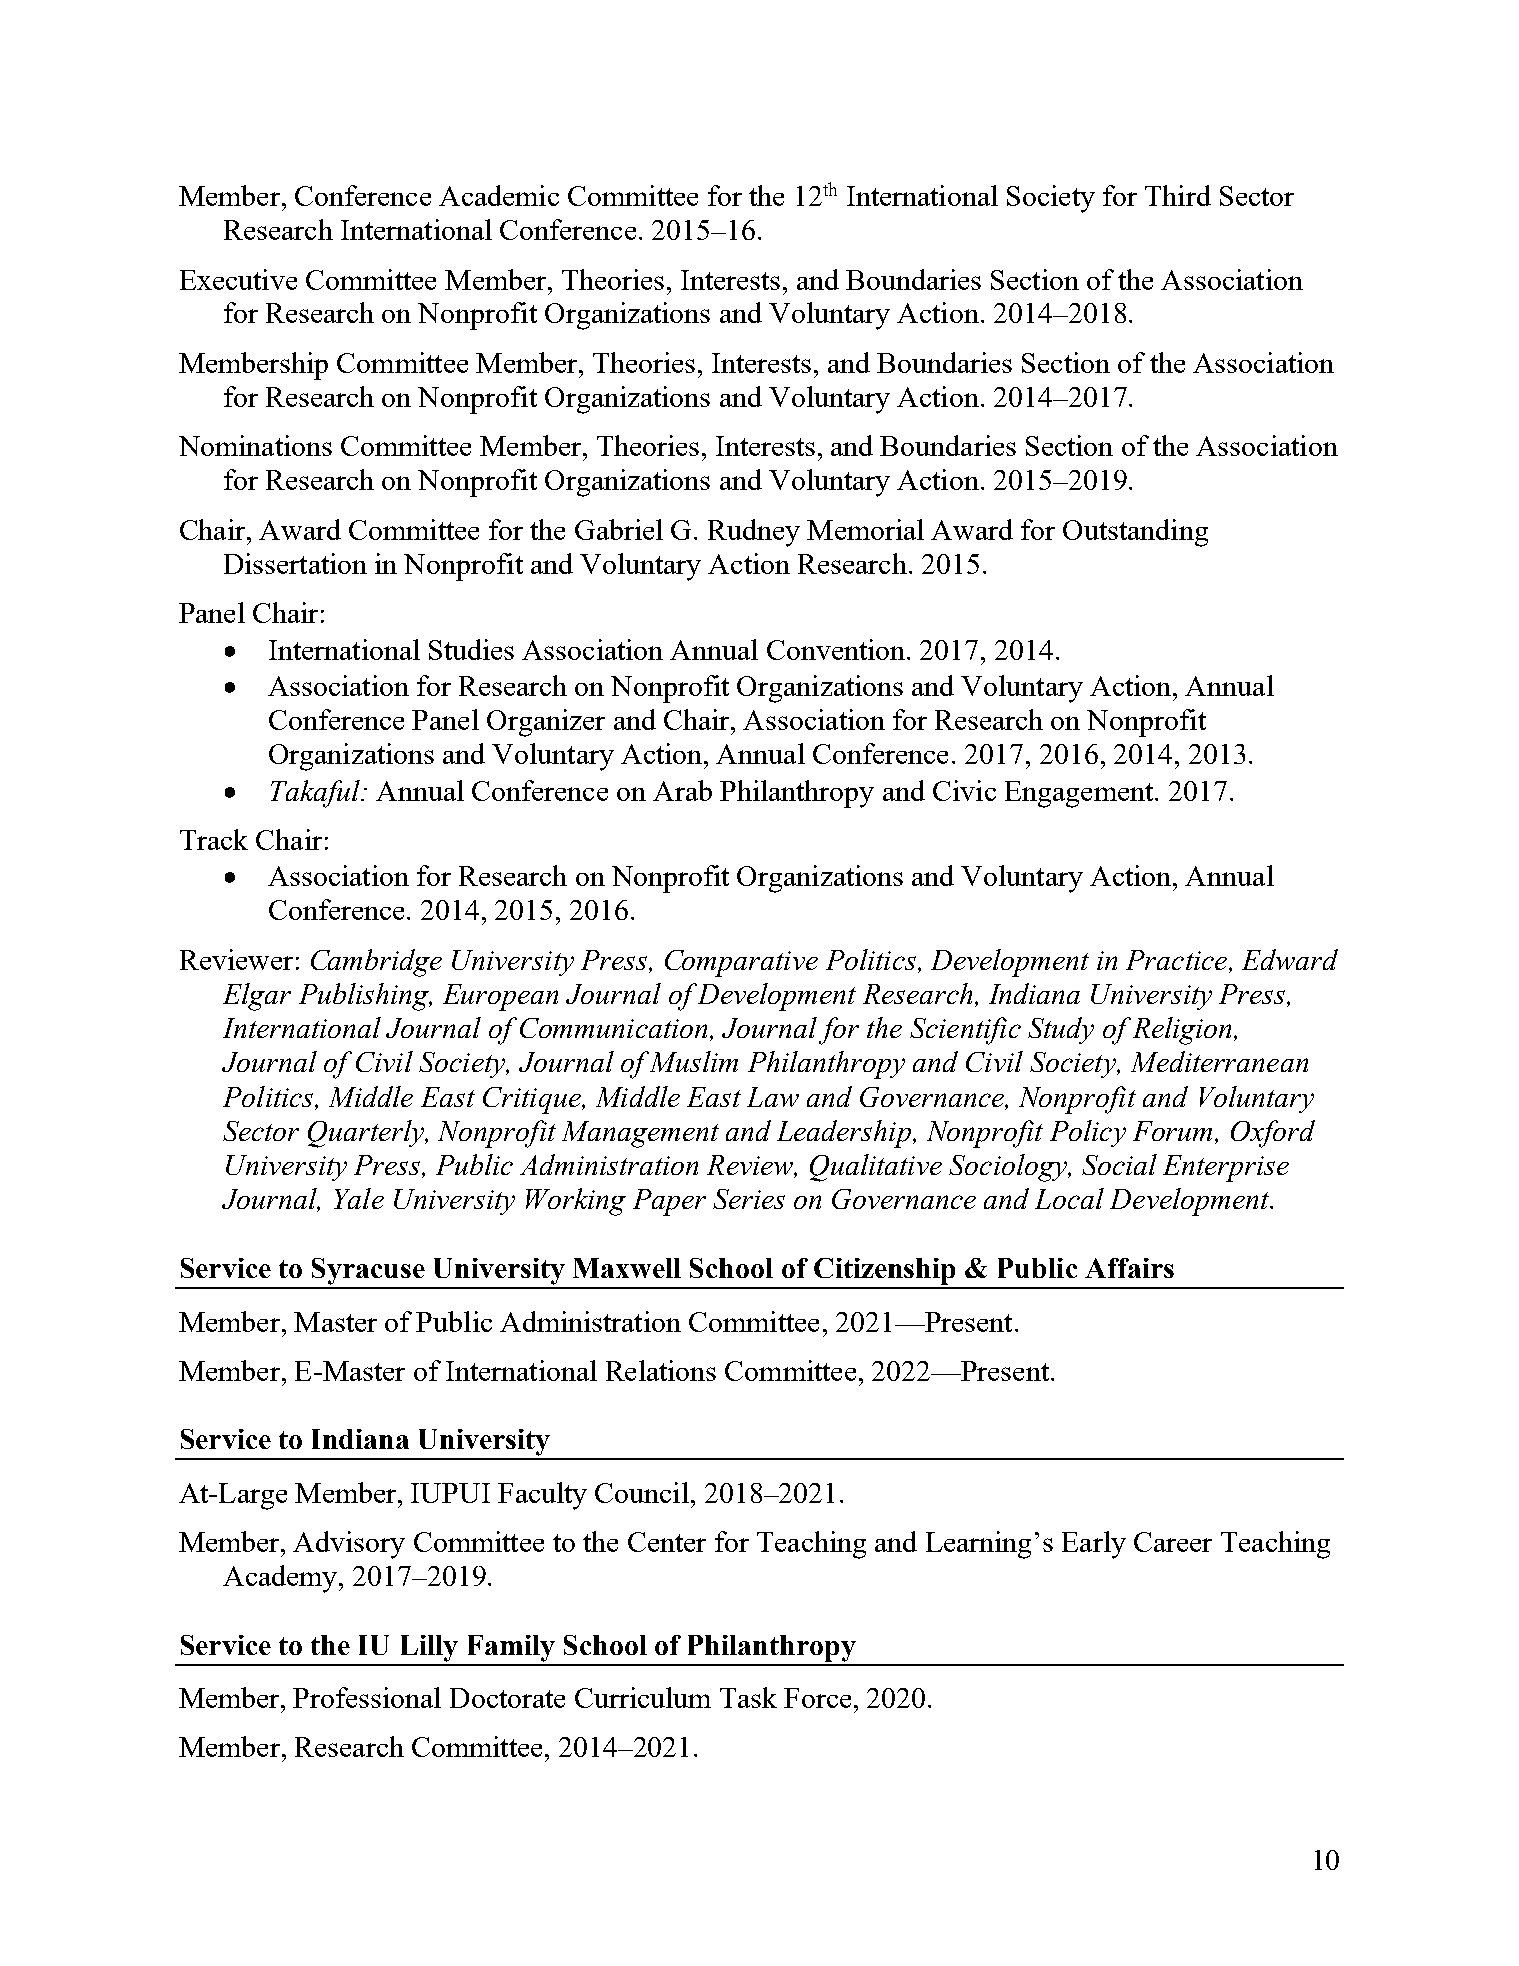 The image size is (1519, 1966). I want to click on Maxwell, so click(627, 1268).
